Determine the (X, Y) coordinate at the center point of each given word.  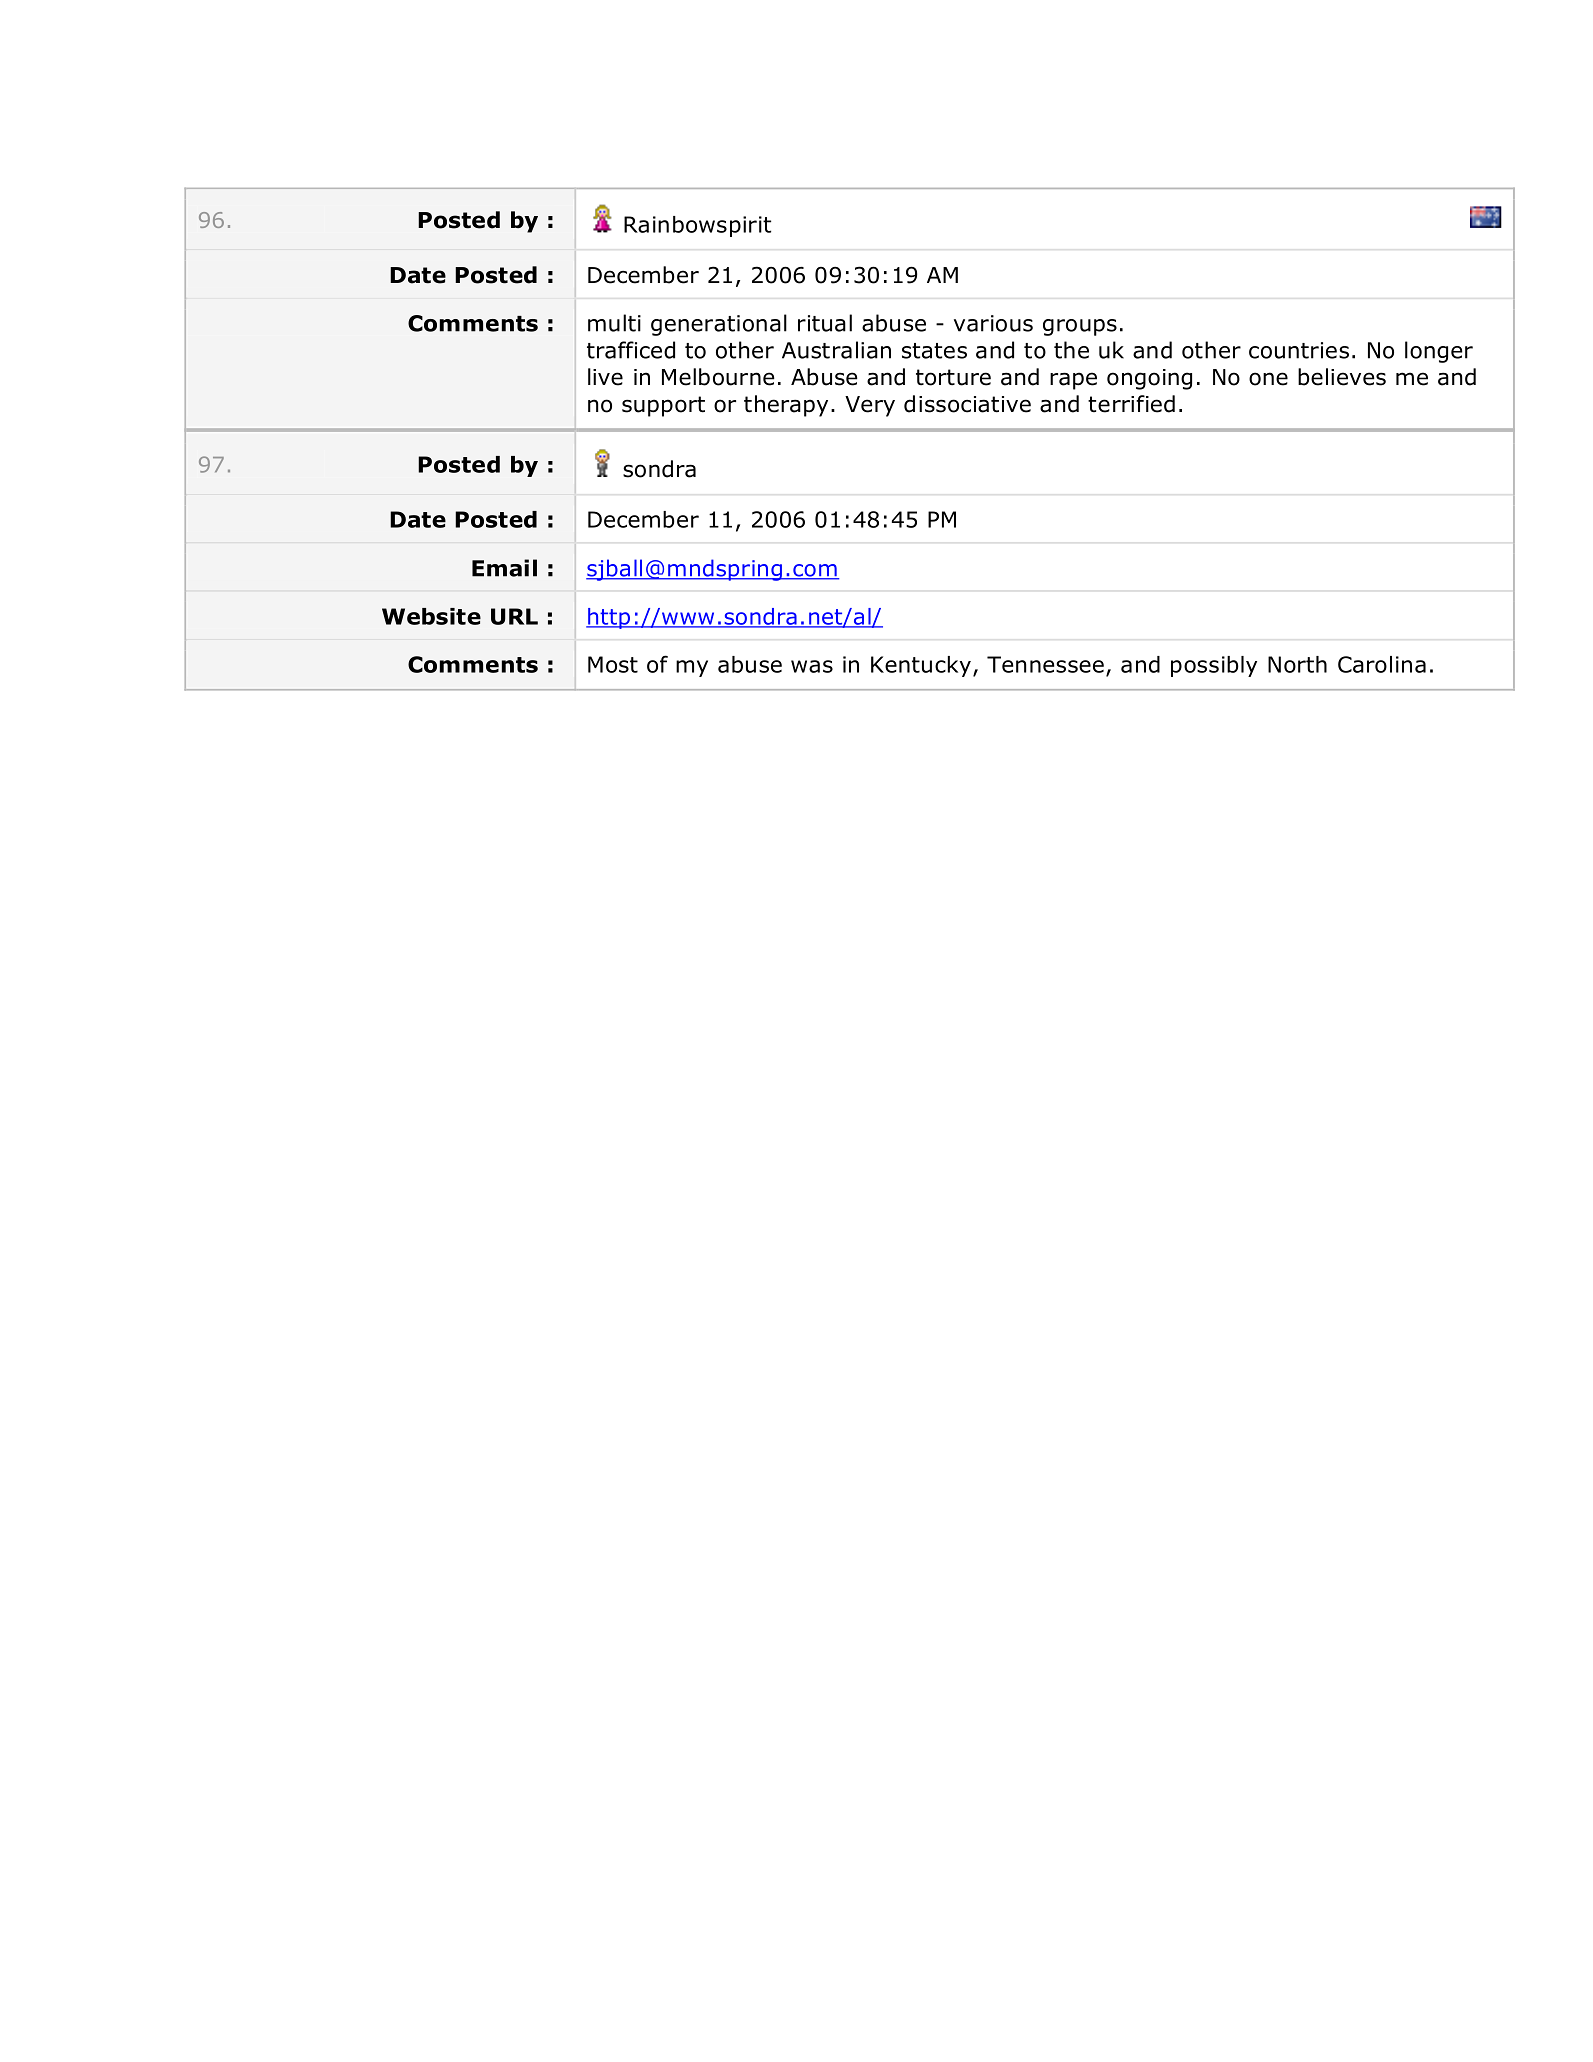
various (993, 323)
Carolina (1382, 664)
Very (870, 406)
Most (613, 664)
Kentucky (922, 666)
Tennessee (1045, 664)
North (1297, 664)
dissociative (967, 404)
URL (514, 616)
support (663, 406)
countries (1299, 350)
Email (504, 568)
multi (614, 323)
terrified (1131, 404)
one (1268, 379)
